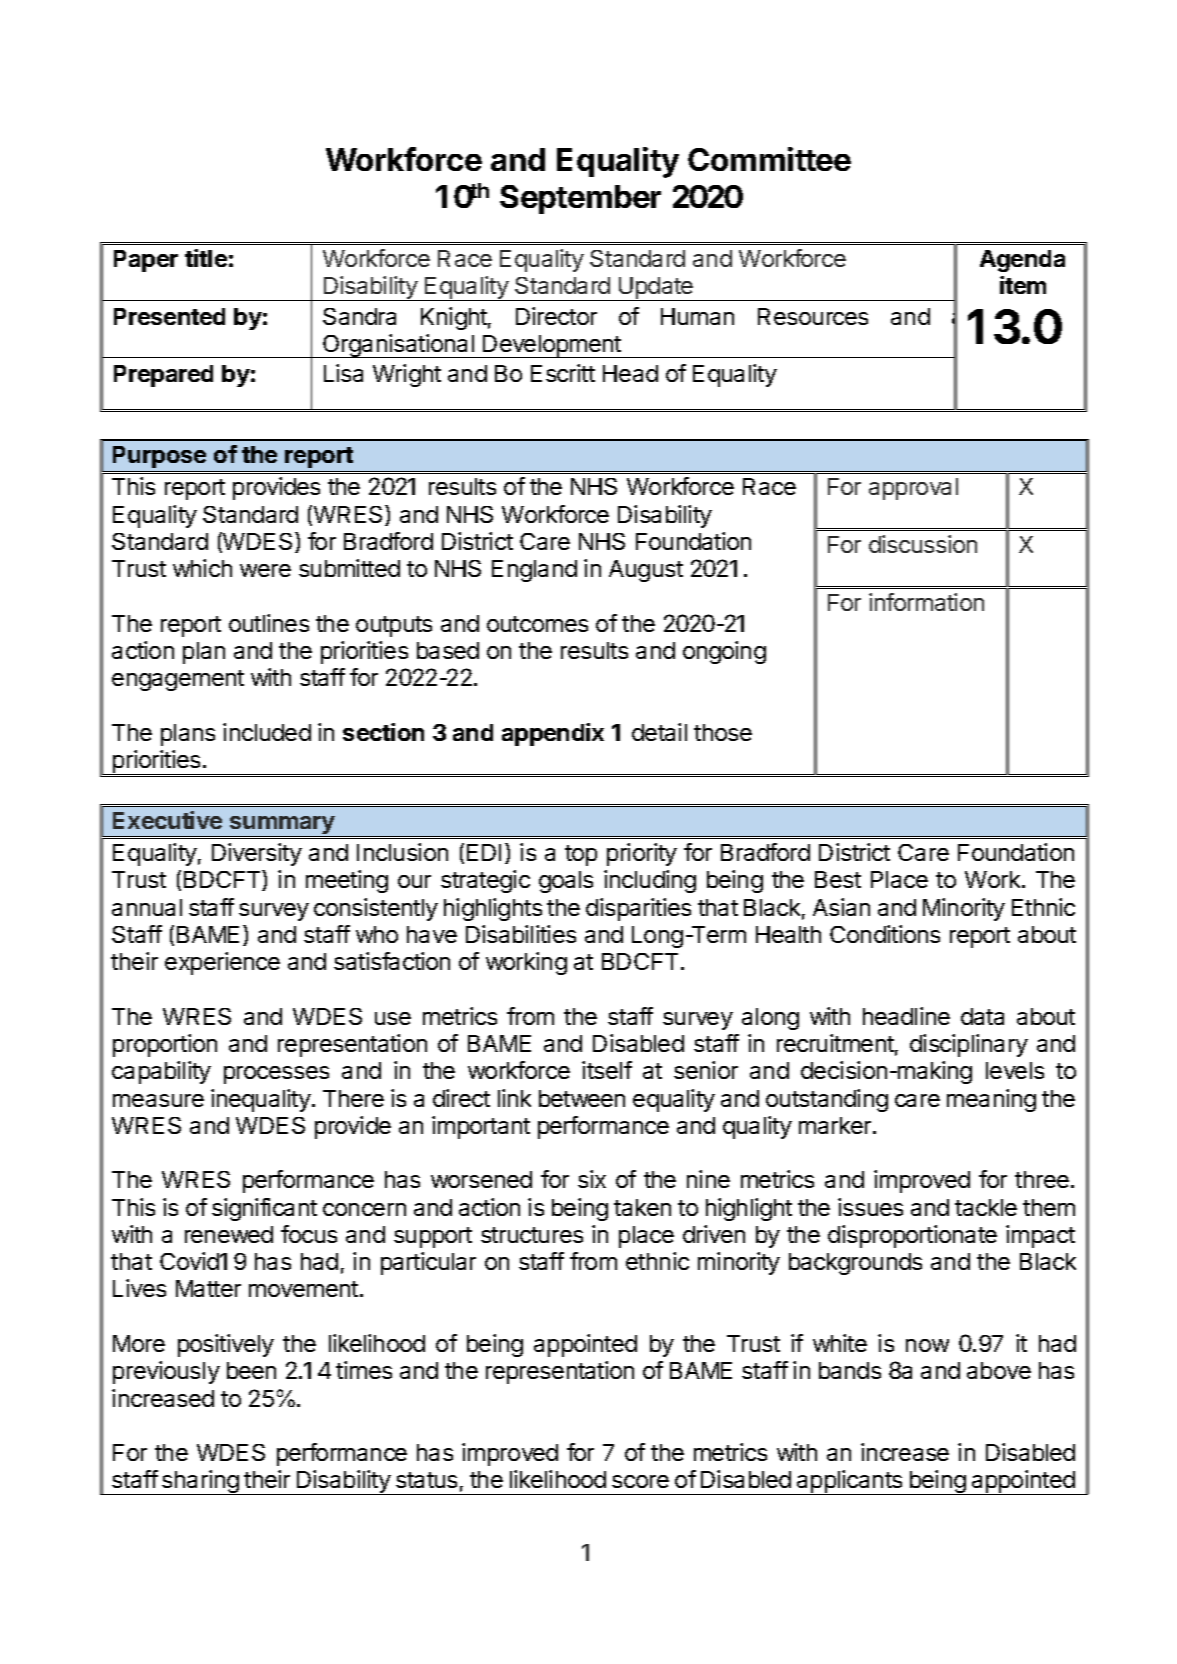 This screenshot has height=1664, width=1177. Describe the element at coordinates (282, 826) in the screenshot. I see `summary` at that location.
